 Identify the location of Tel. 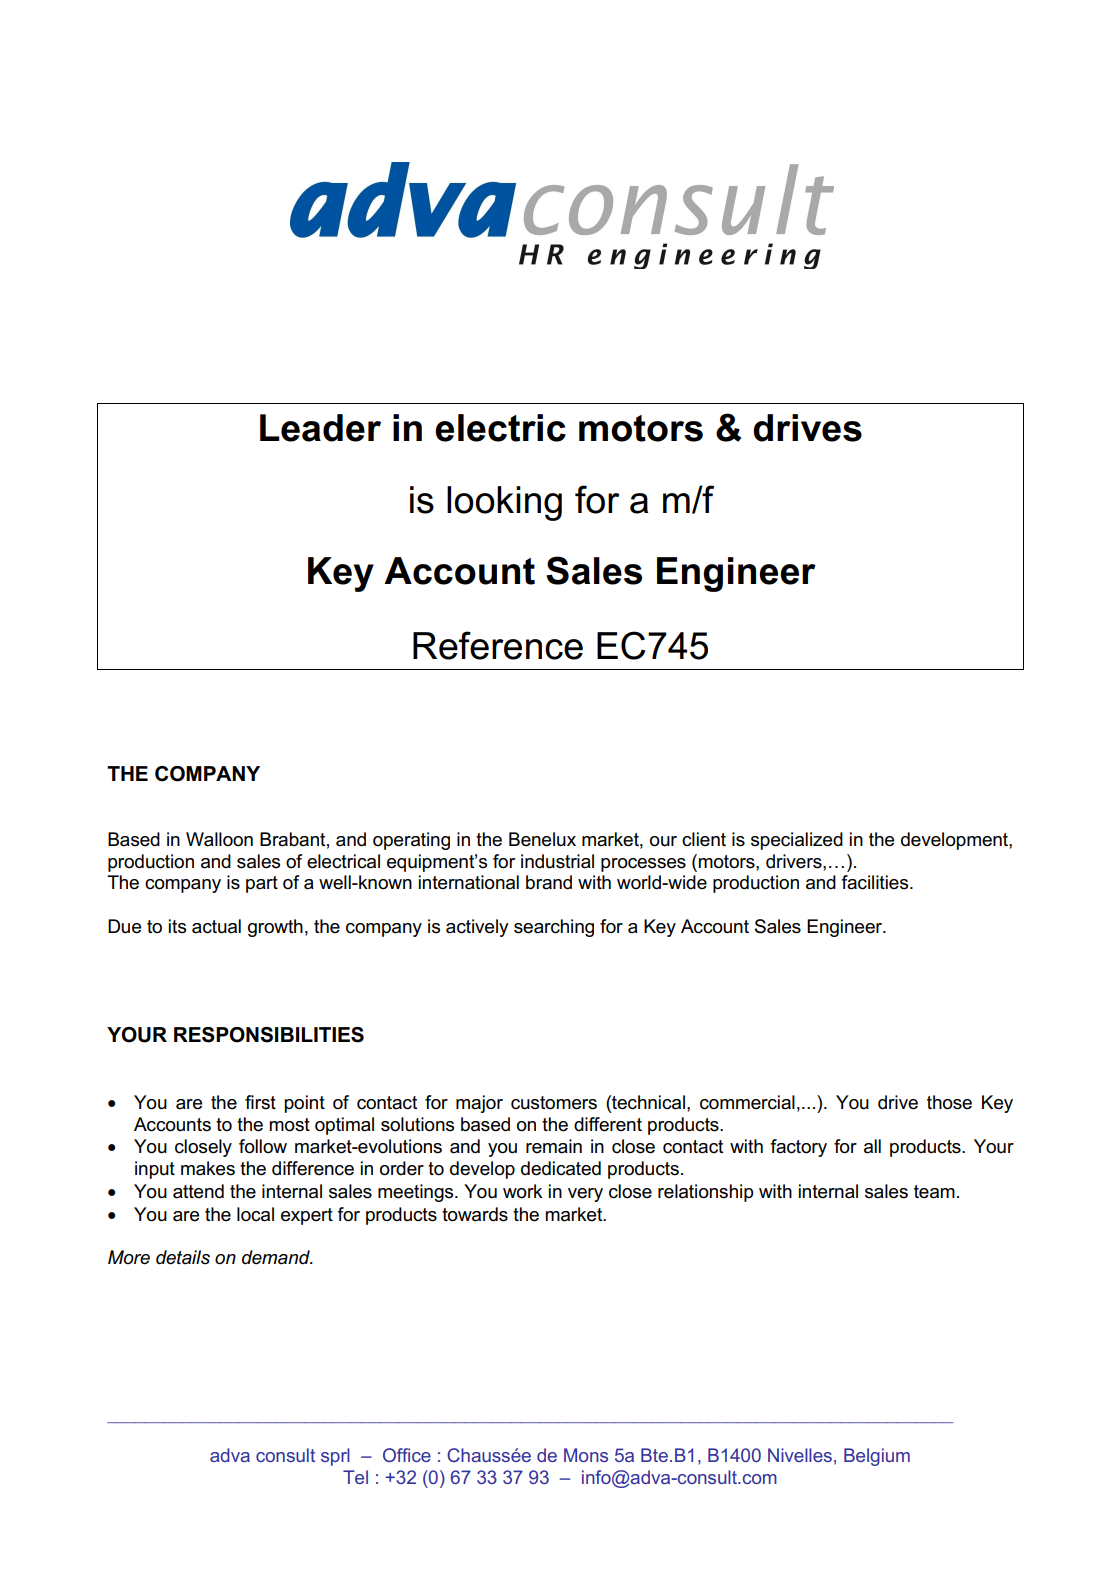
(355, 1477).
